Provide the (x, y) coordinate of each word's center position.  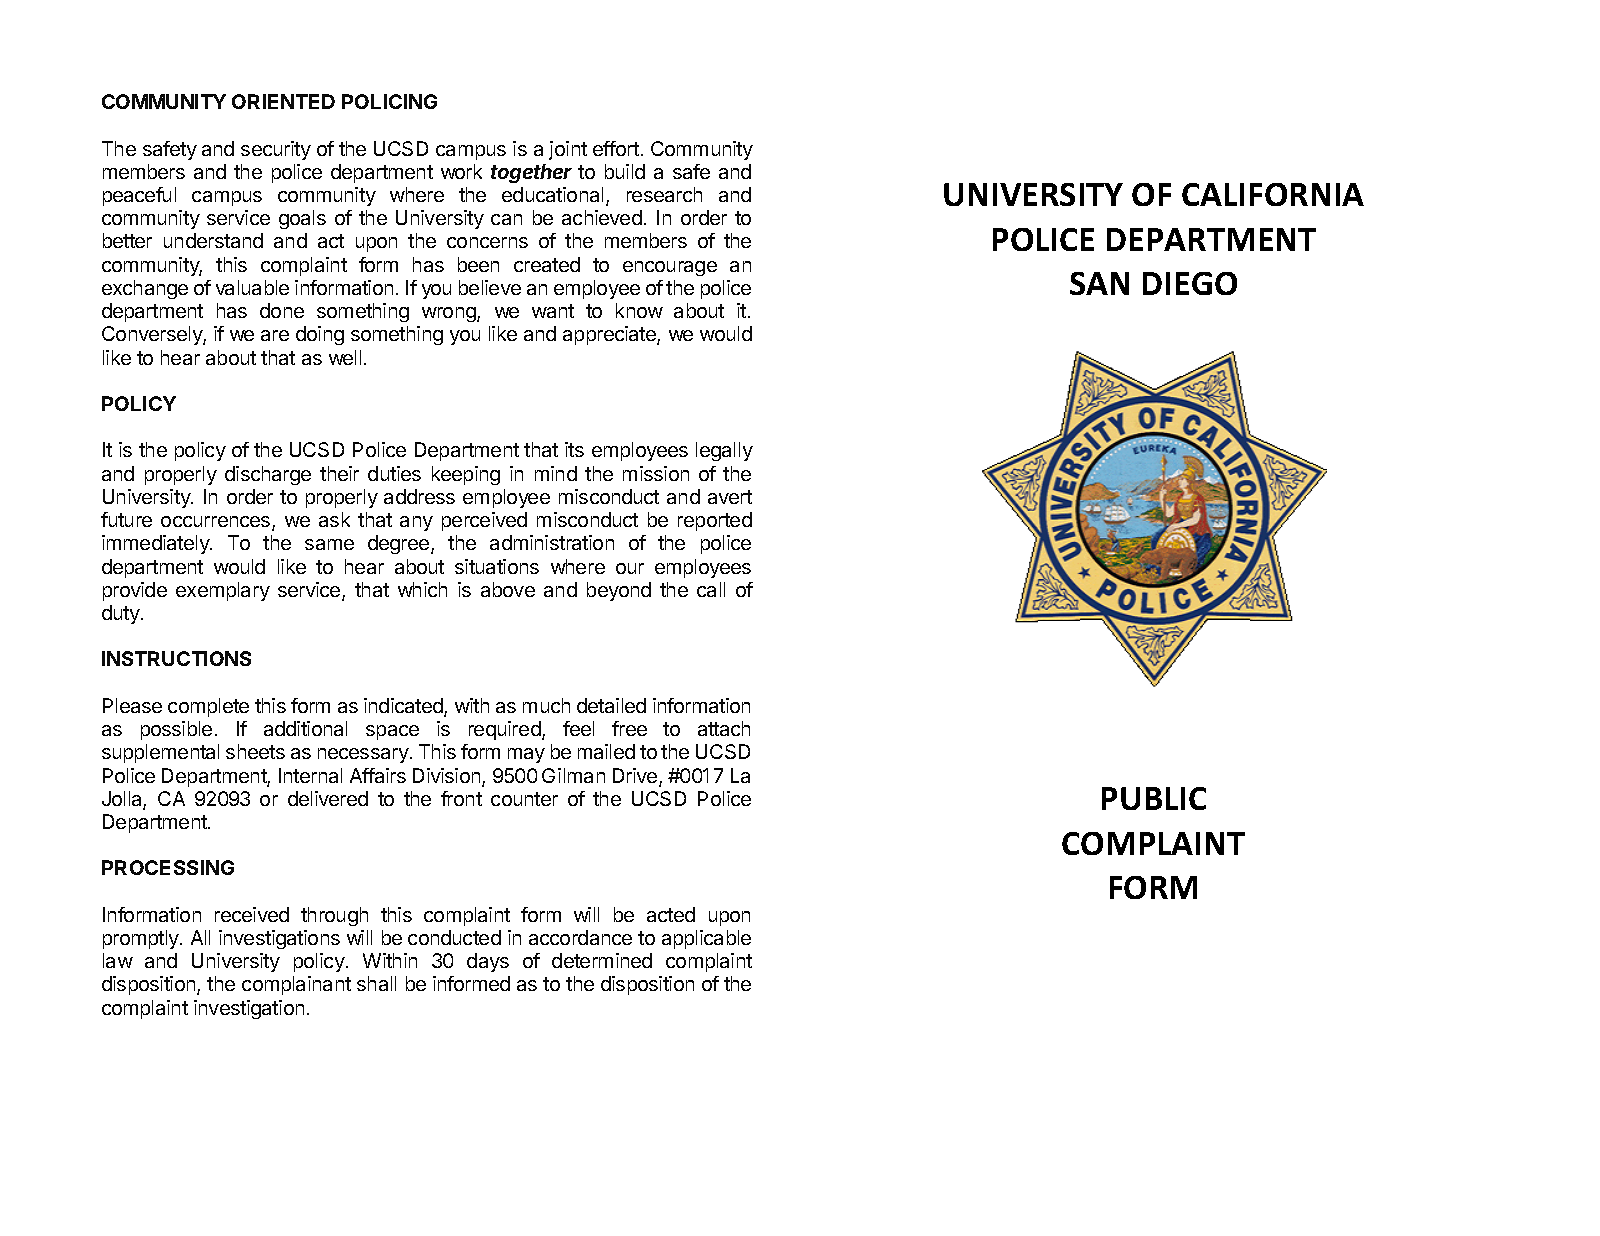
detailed (611, 705)
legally (724, 451)
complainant (296, 985)
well (345, 357)
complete (208, 707)
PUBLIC (1154, 798)
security (276, 150)
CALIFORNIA (1273, 194)
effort (616, 148)
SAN (1099, 283)
